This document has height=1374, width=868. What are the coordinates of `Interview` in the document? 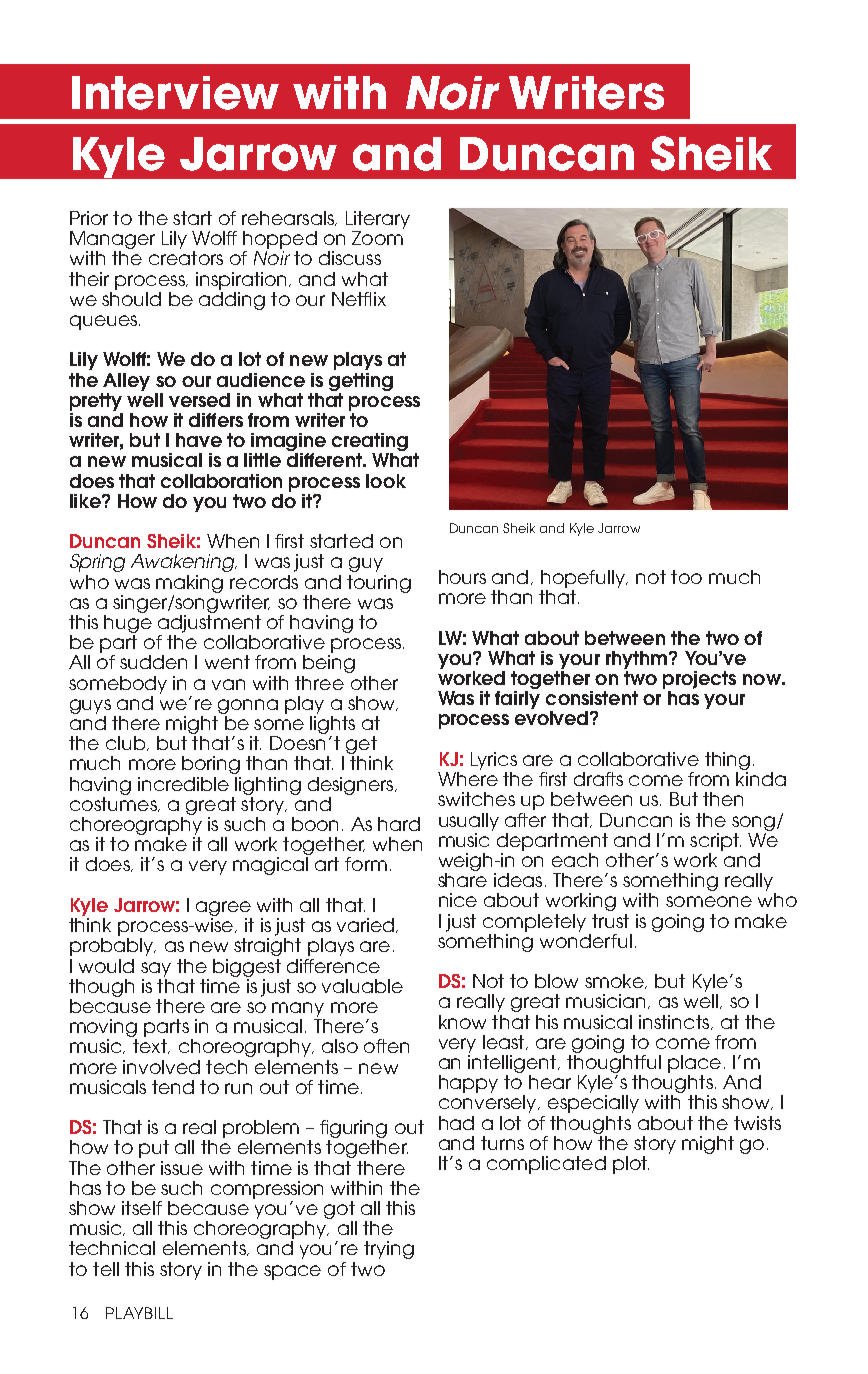 It's located at (175, 93).
